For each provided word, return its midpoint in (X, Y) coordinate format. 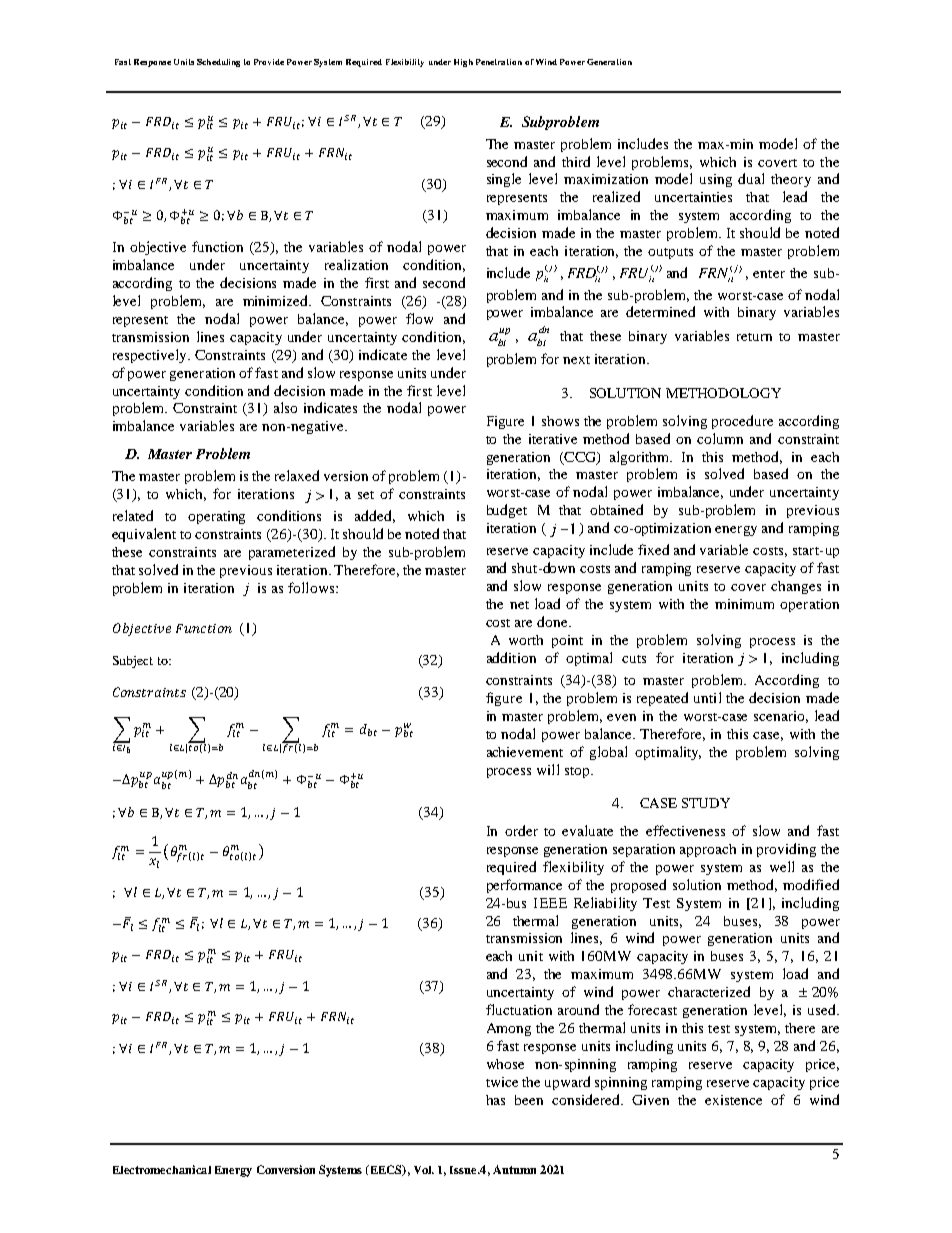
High (463, 63)
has (495, 1100)
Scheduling (218, 63)
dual (751, 178)
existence (733, 1100)
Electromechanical (162, 1169)
